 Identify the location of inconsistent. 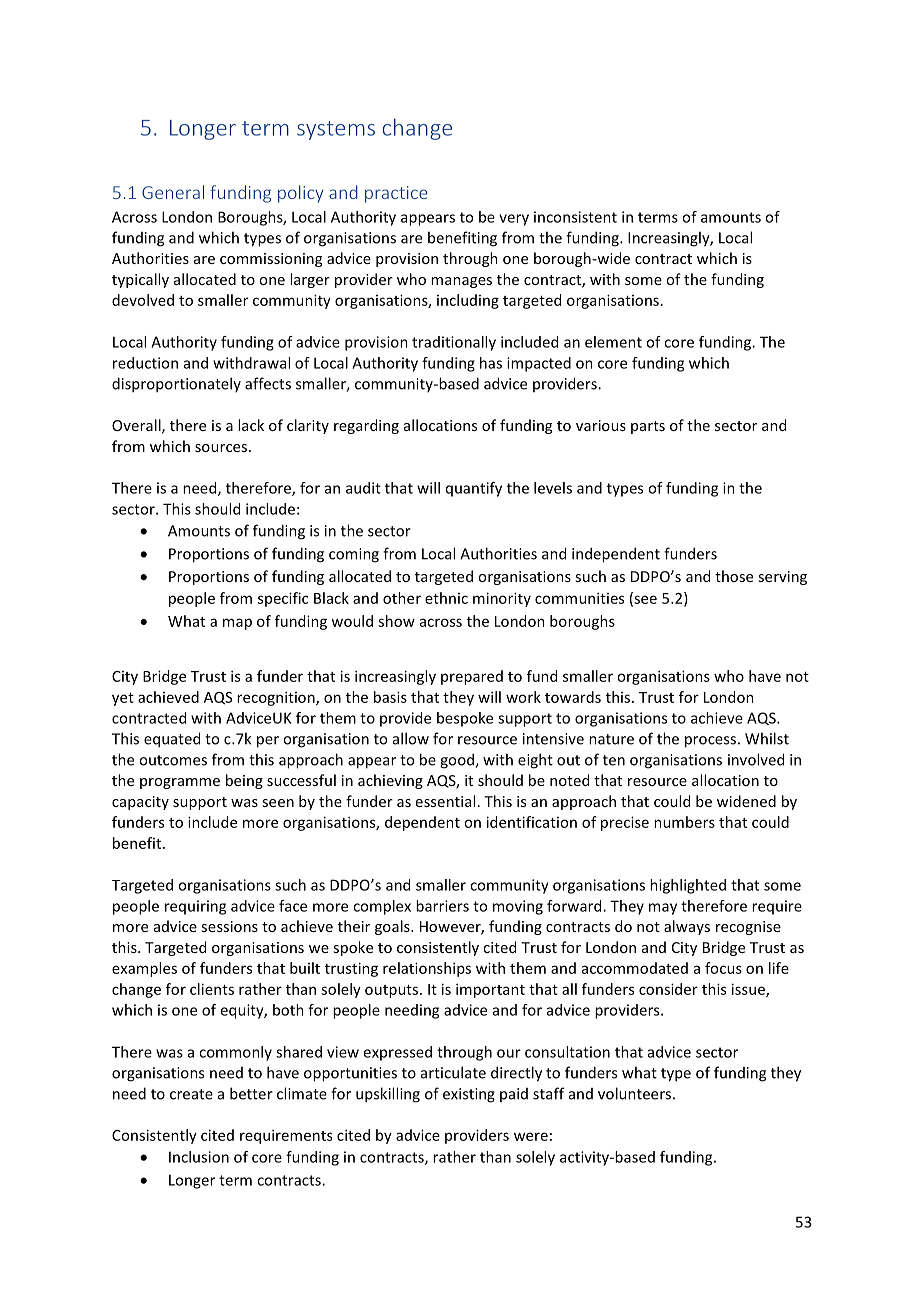
(575, 217).
